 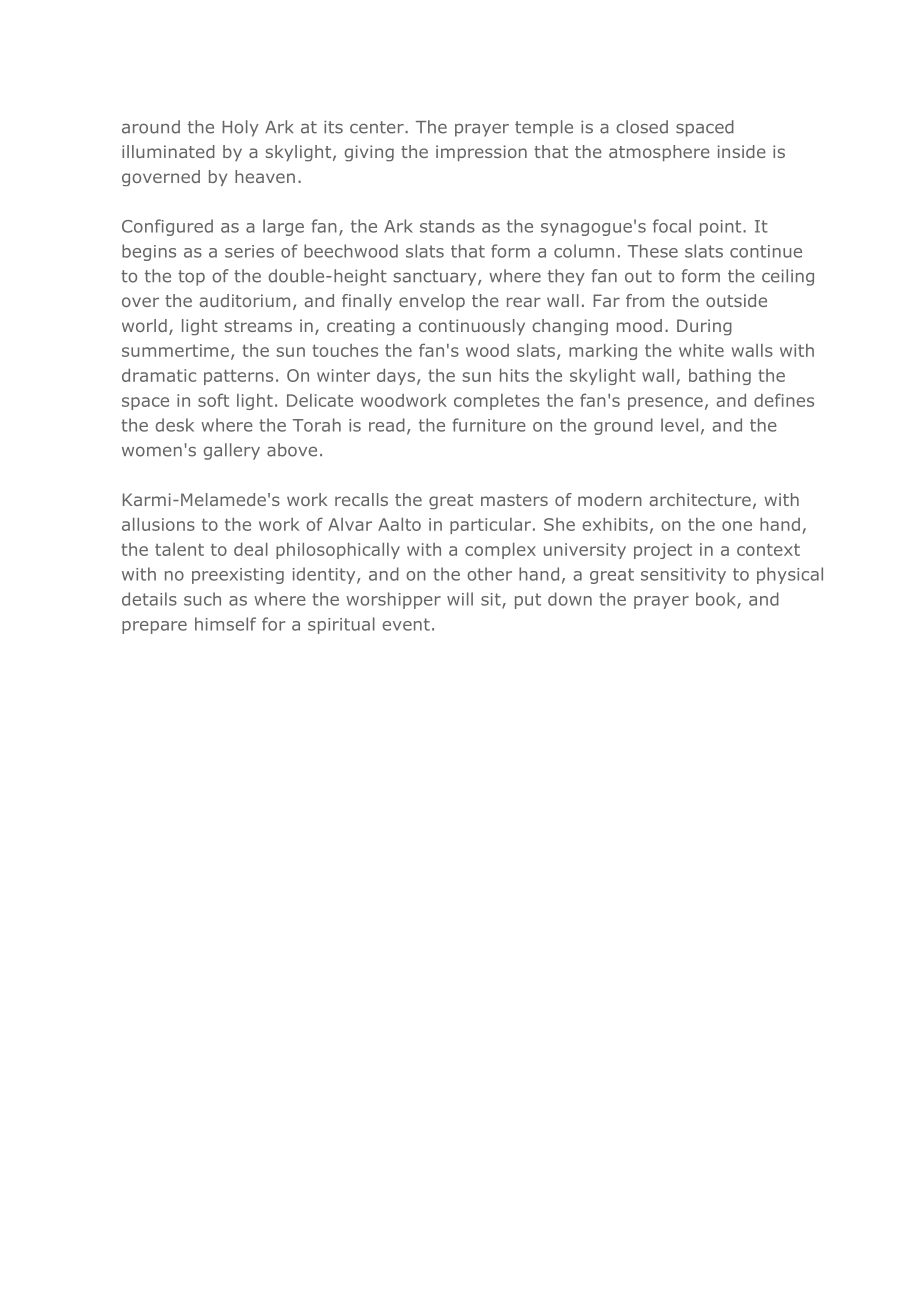 I want to click on Holy, so click(x=240, y=128).
